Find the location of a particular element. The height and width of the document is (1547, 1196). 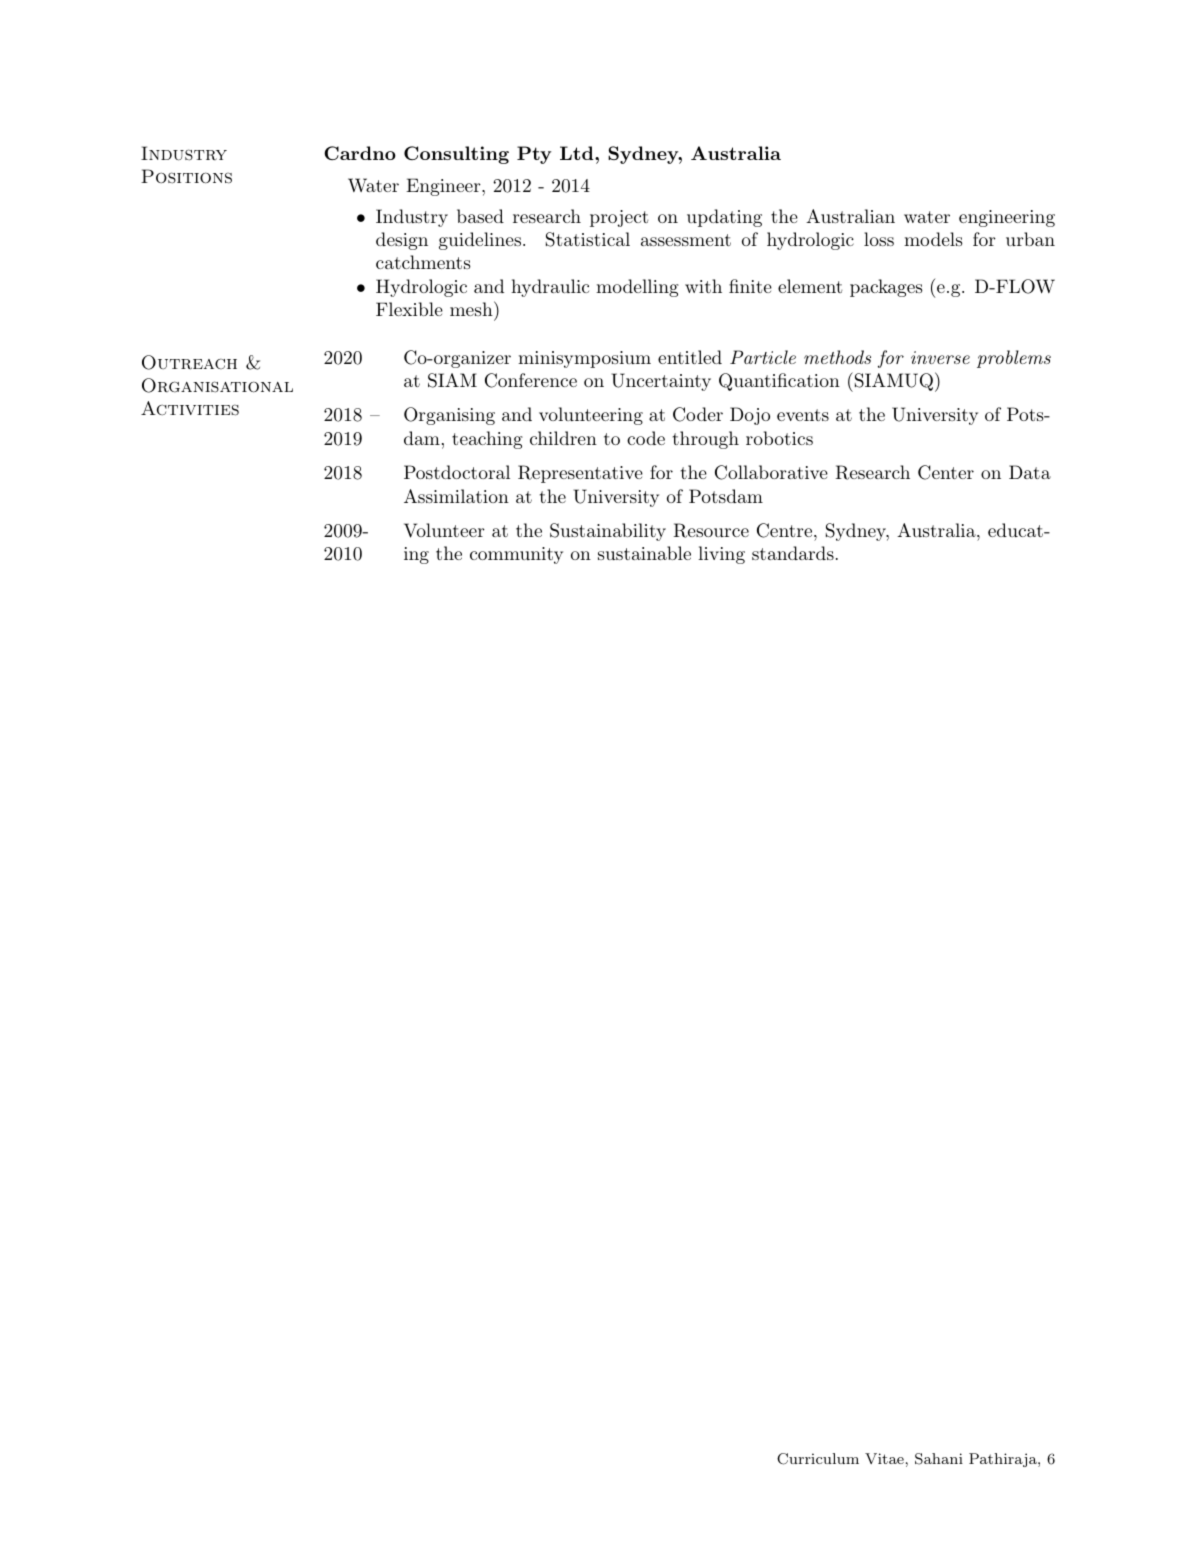

based is located at coordinates (480, 216).
